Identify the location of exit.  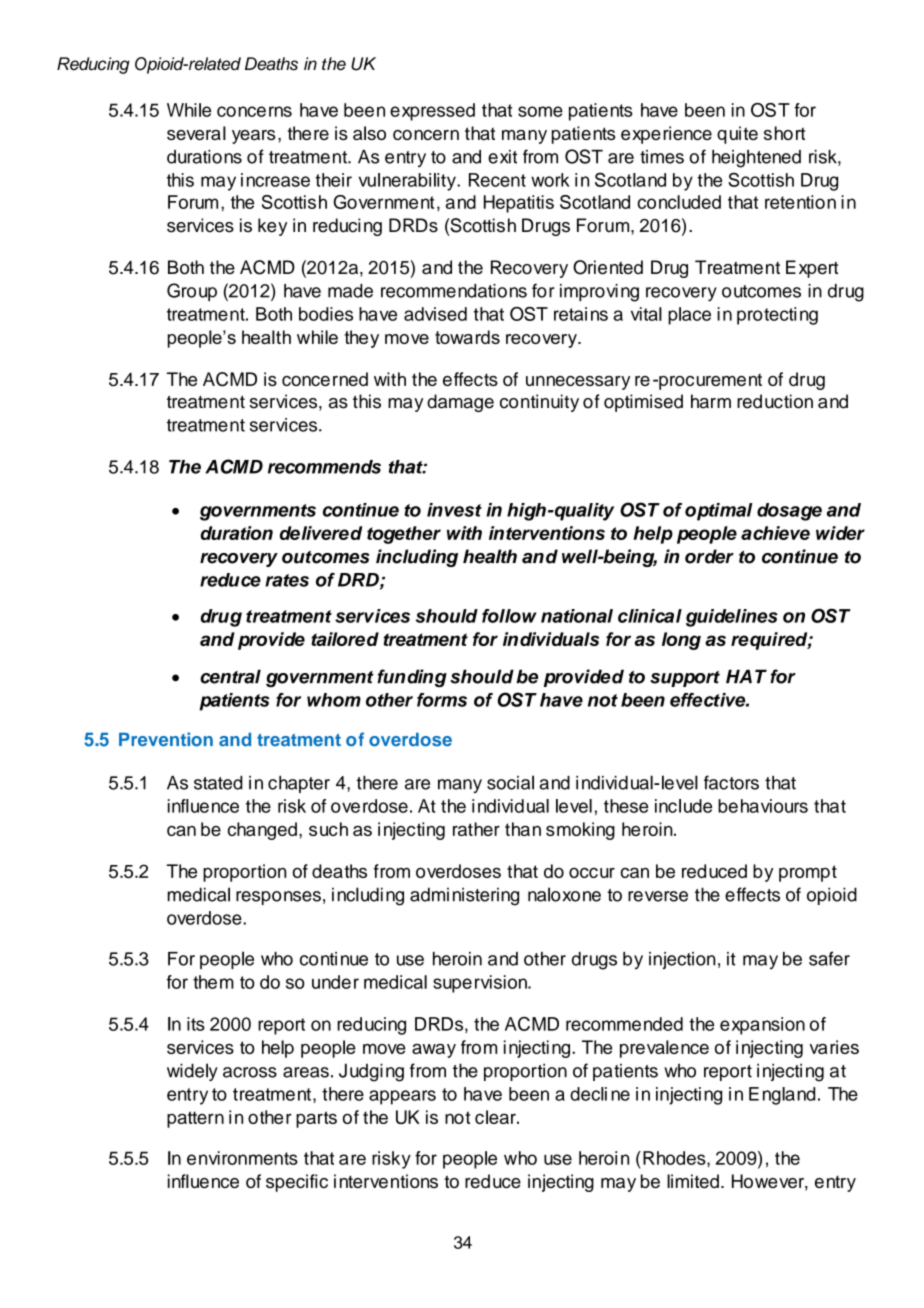
(502, 157).
